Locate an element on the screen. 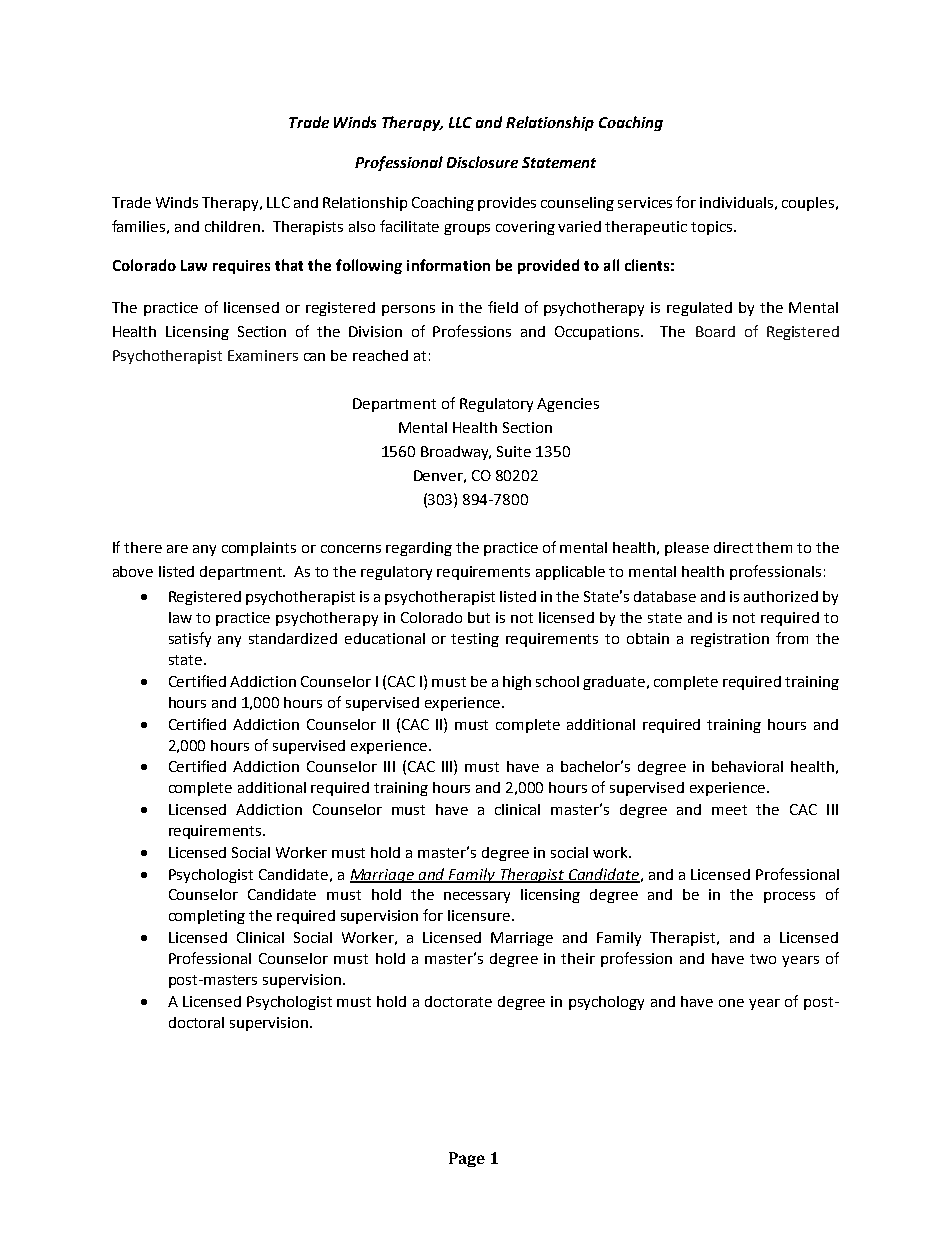 Image resolution: width=952 pixels, height=1233 pixels. completing is located at coordinates (207, 917).
